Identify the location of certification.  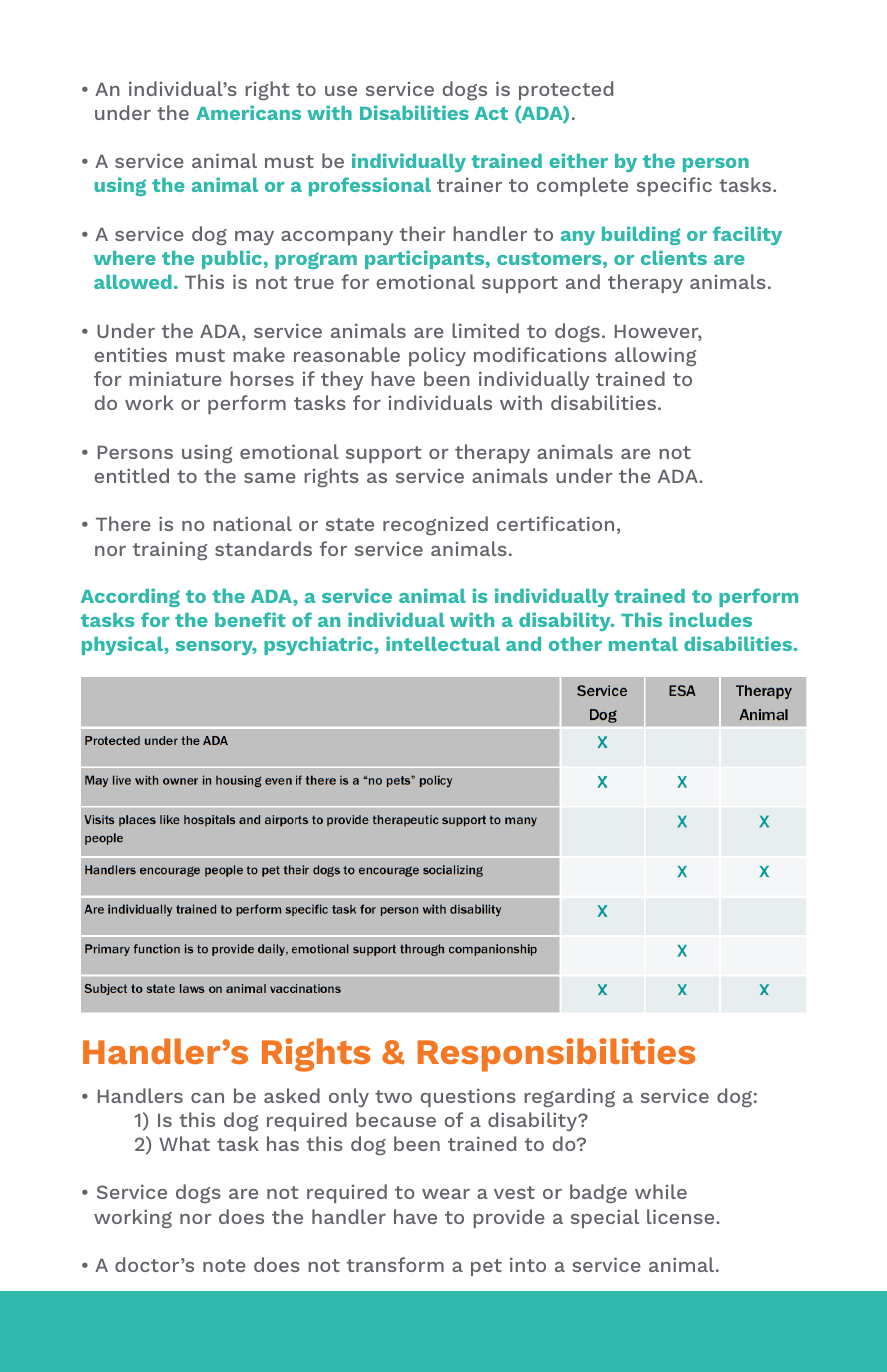
(555, 523).
